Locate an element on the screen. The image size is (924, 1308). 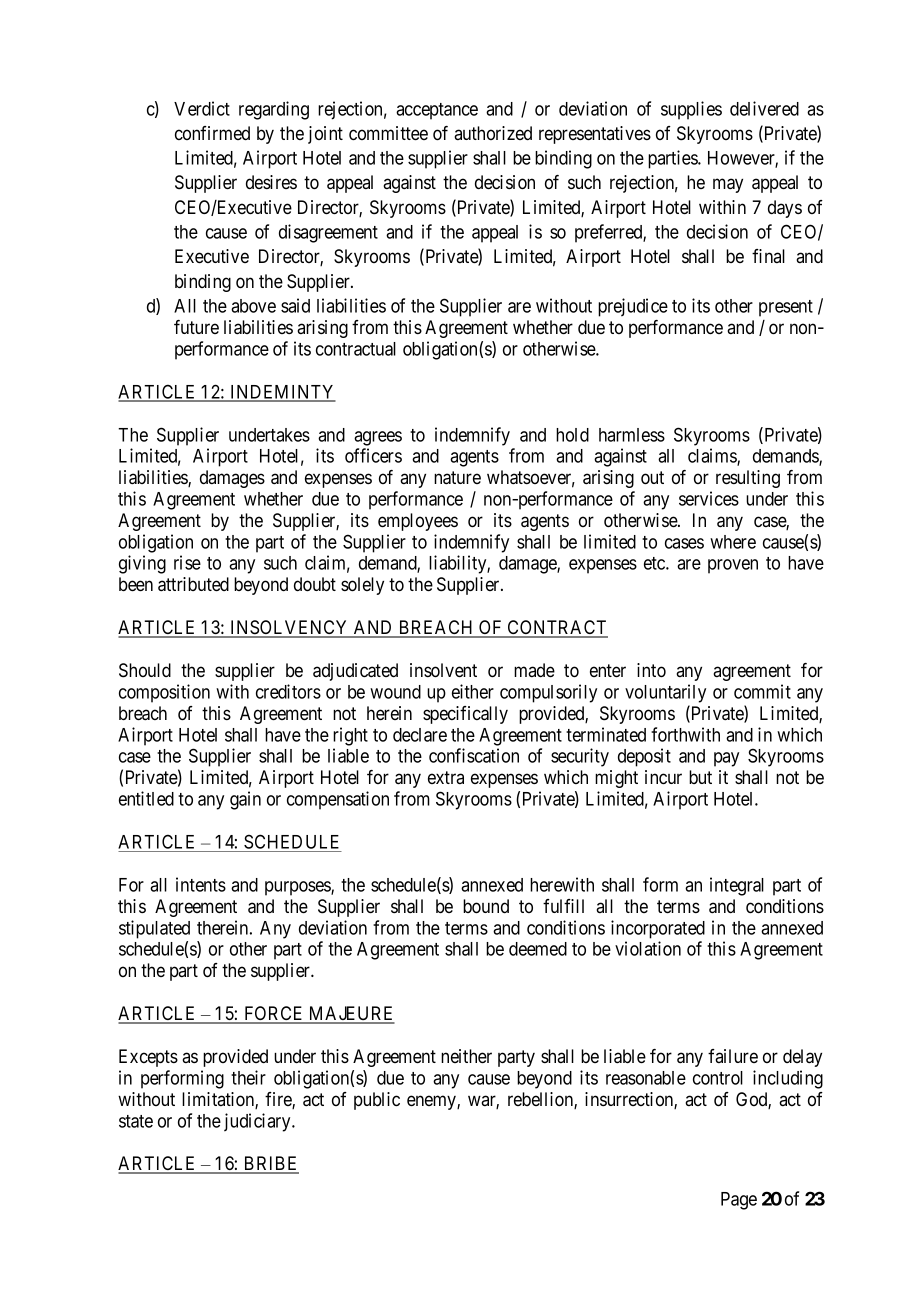
public is located at coordinates (377, 1101).
